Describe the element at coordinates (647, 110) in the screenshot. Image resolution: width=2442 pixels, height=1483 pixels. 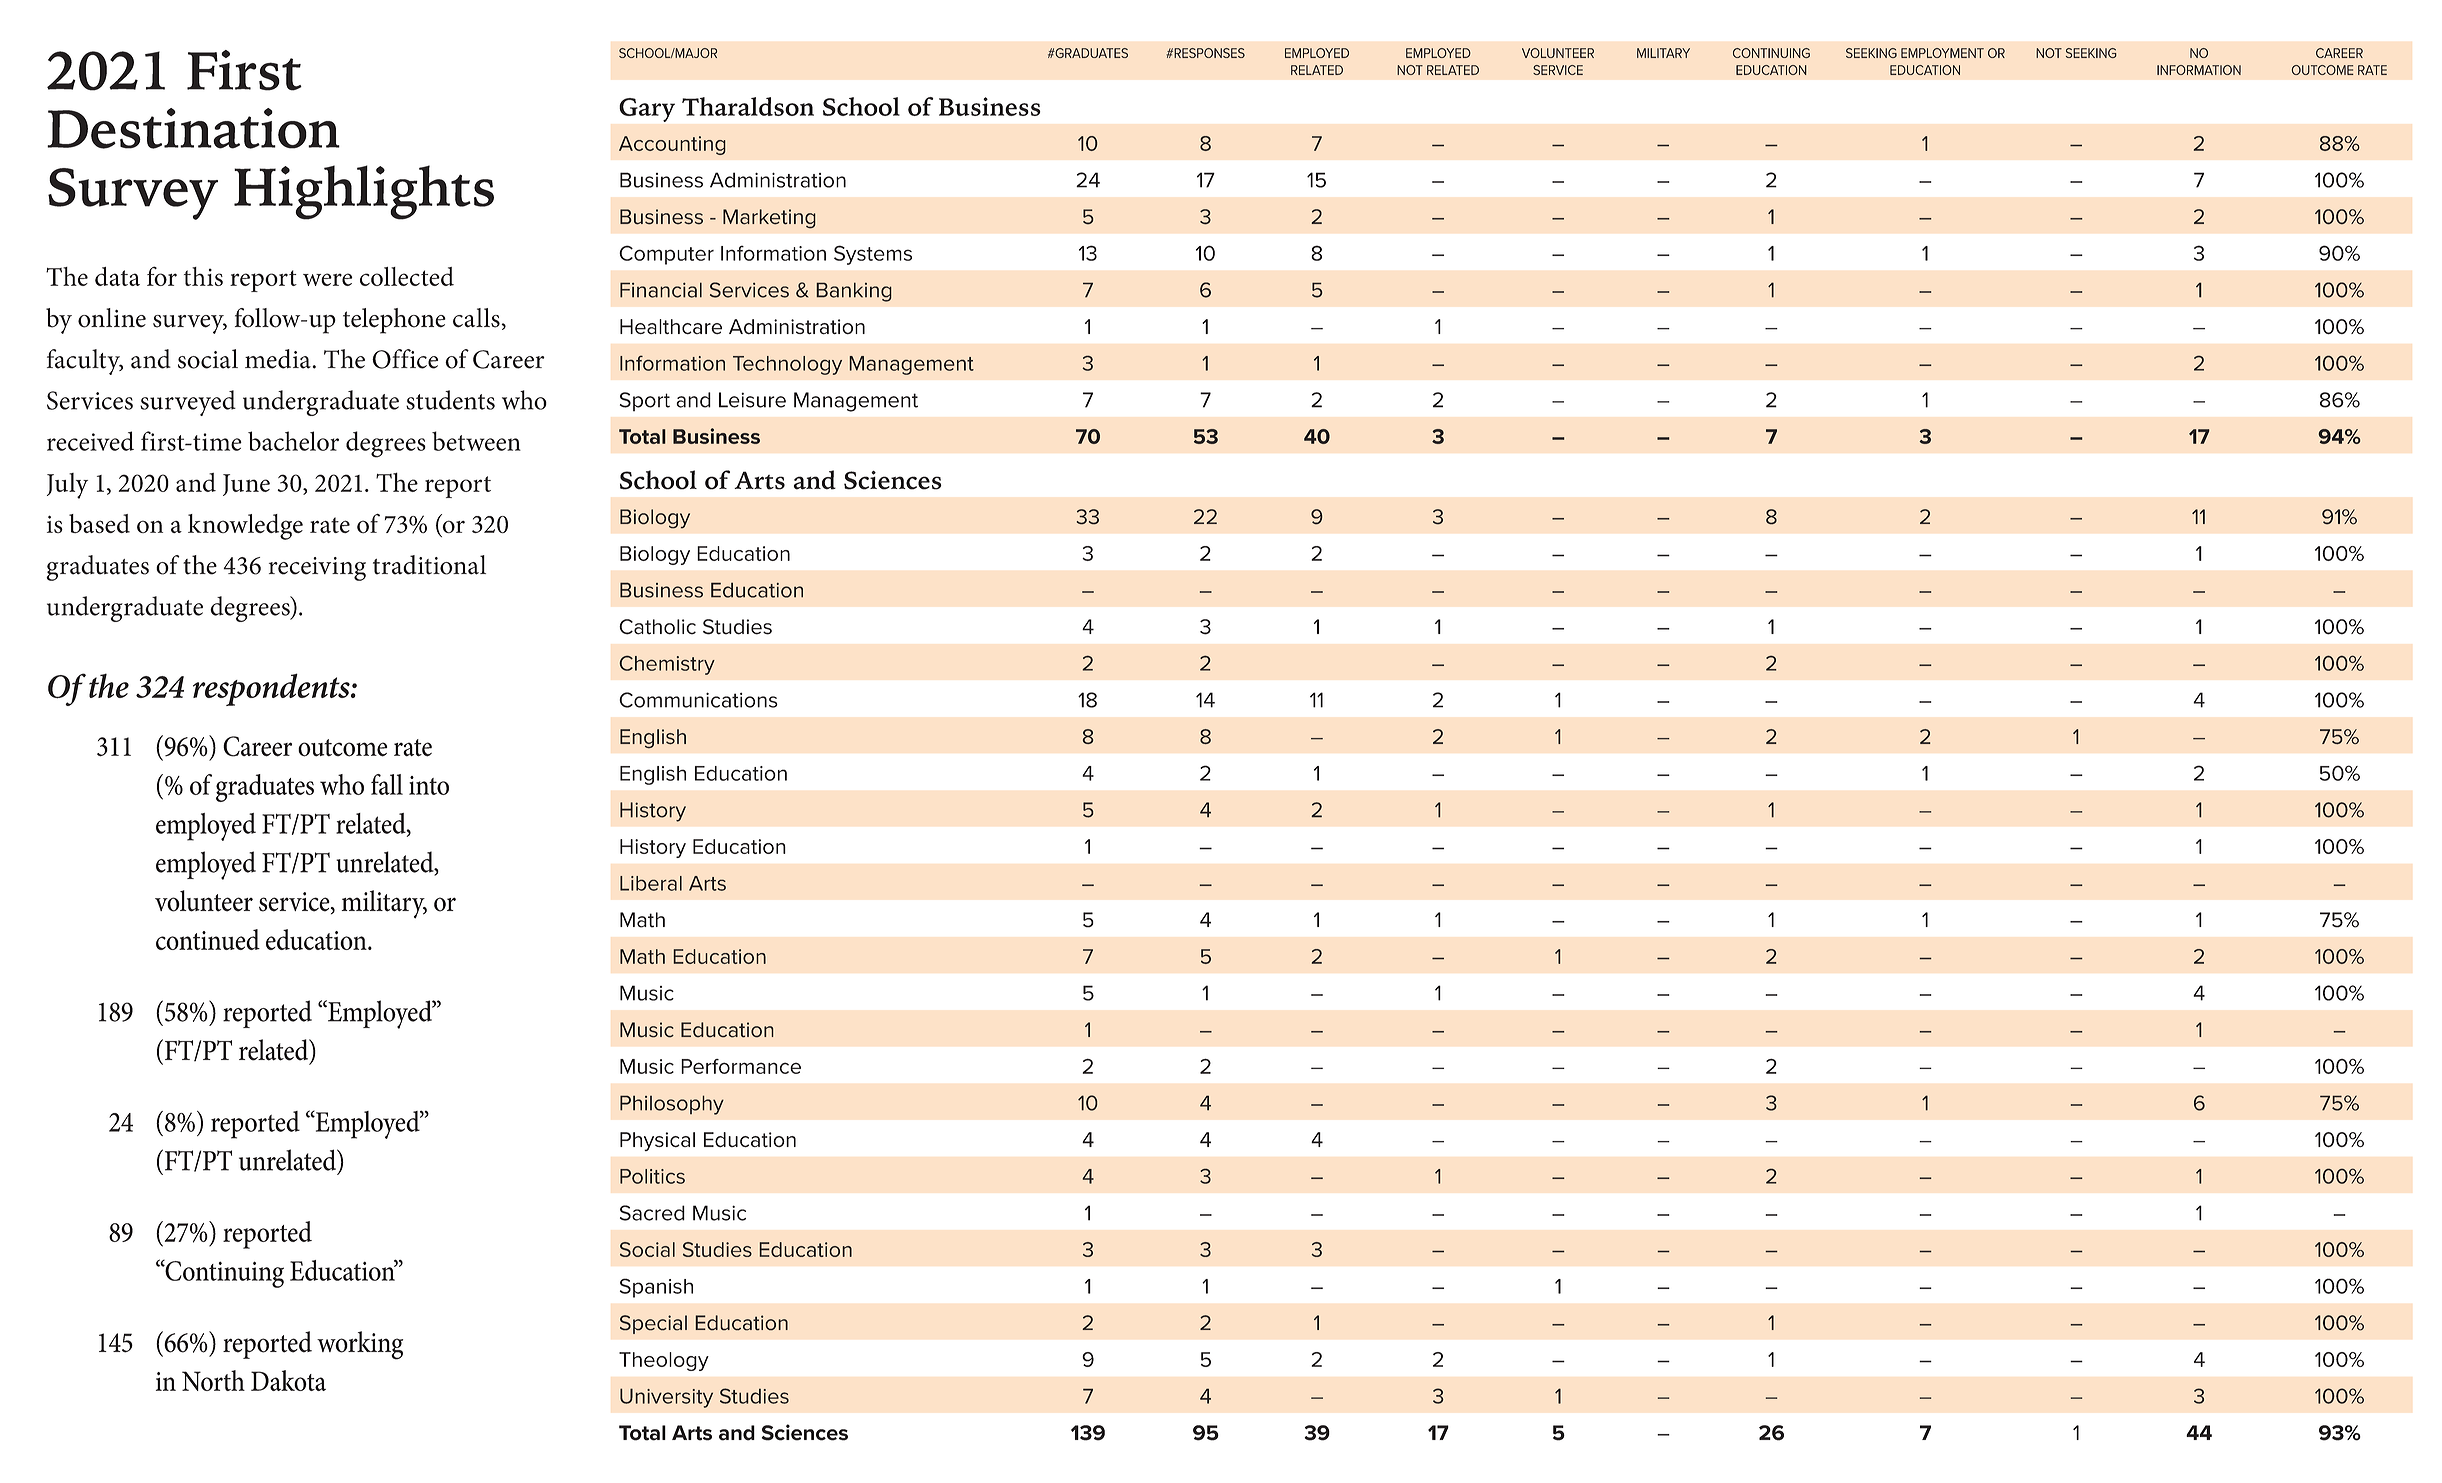
I see `Gary` at that location.
